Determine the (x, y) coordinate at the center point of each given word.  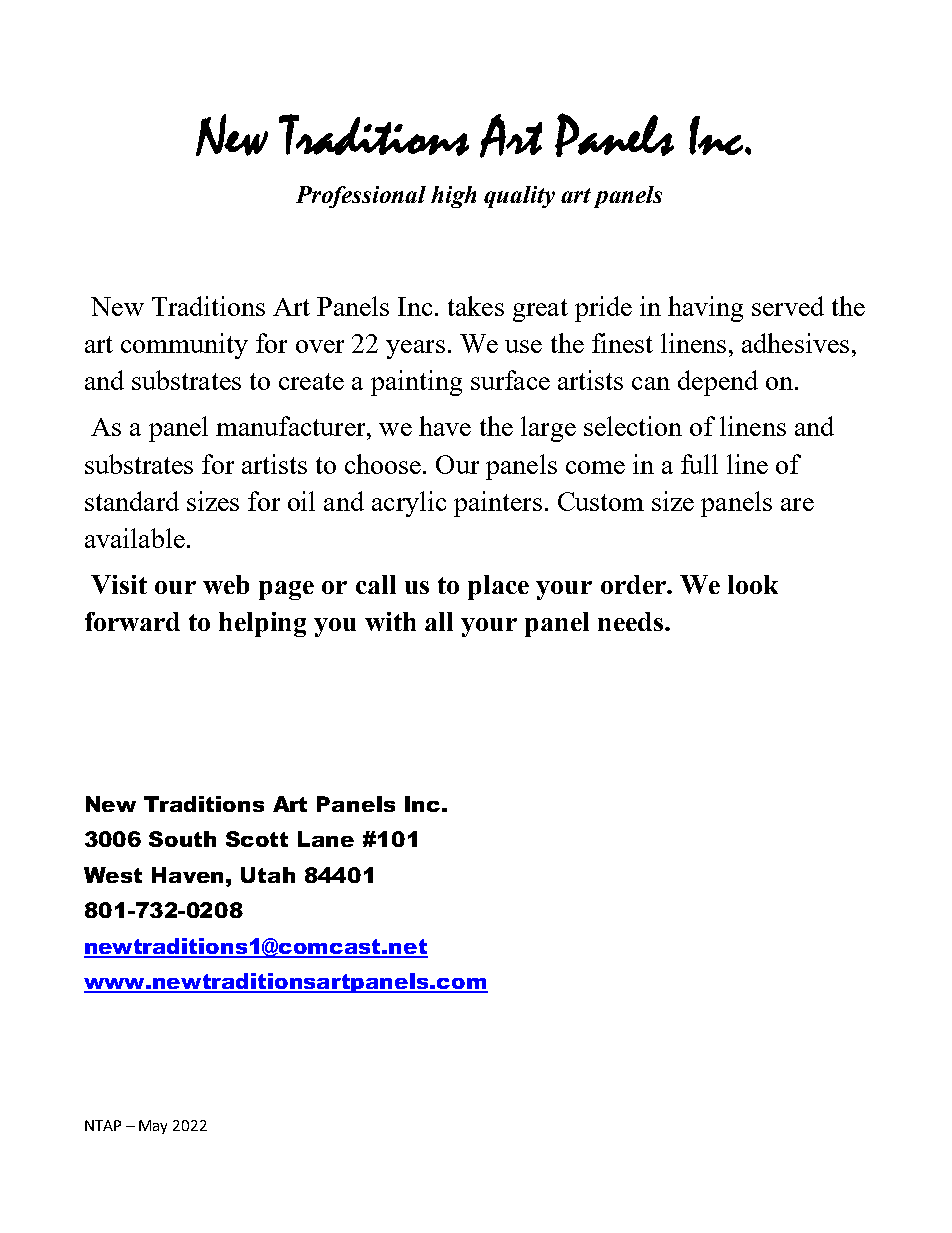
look (753, 584)
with (390, 621)
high (453, 197)
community (184, 346)
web (226, 584)
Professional (361, 197)
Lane (326, 839)
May (153, 1127)
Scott (257, 839)
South (182, 839)
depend (718, 383)
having (705, 309)
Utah (268, 875)
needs (632, 621)
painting (416, 383)
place (498, 587)
